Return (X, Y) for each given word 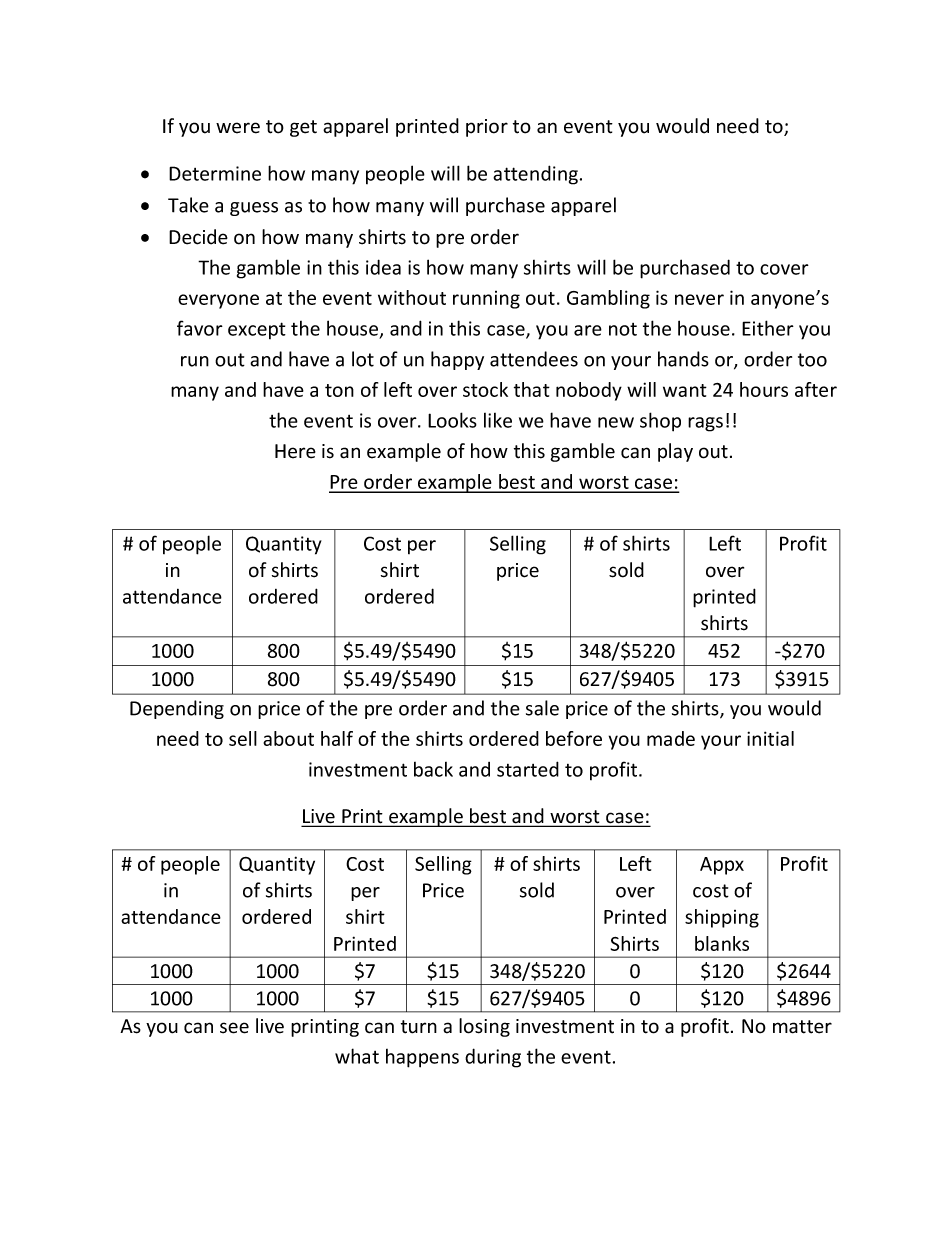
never (699, 299)
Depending (177, 709)
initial (770, 738)
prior (487, 128)
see (234, 1028)
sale (542, 708)
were (238, 128)
